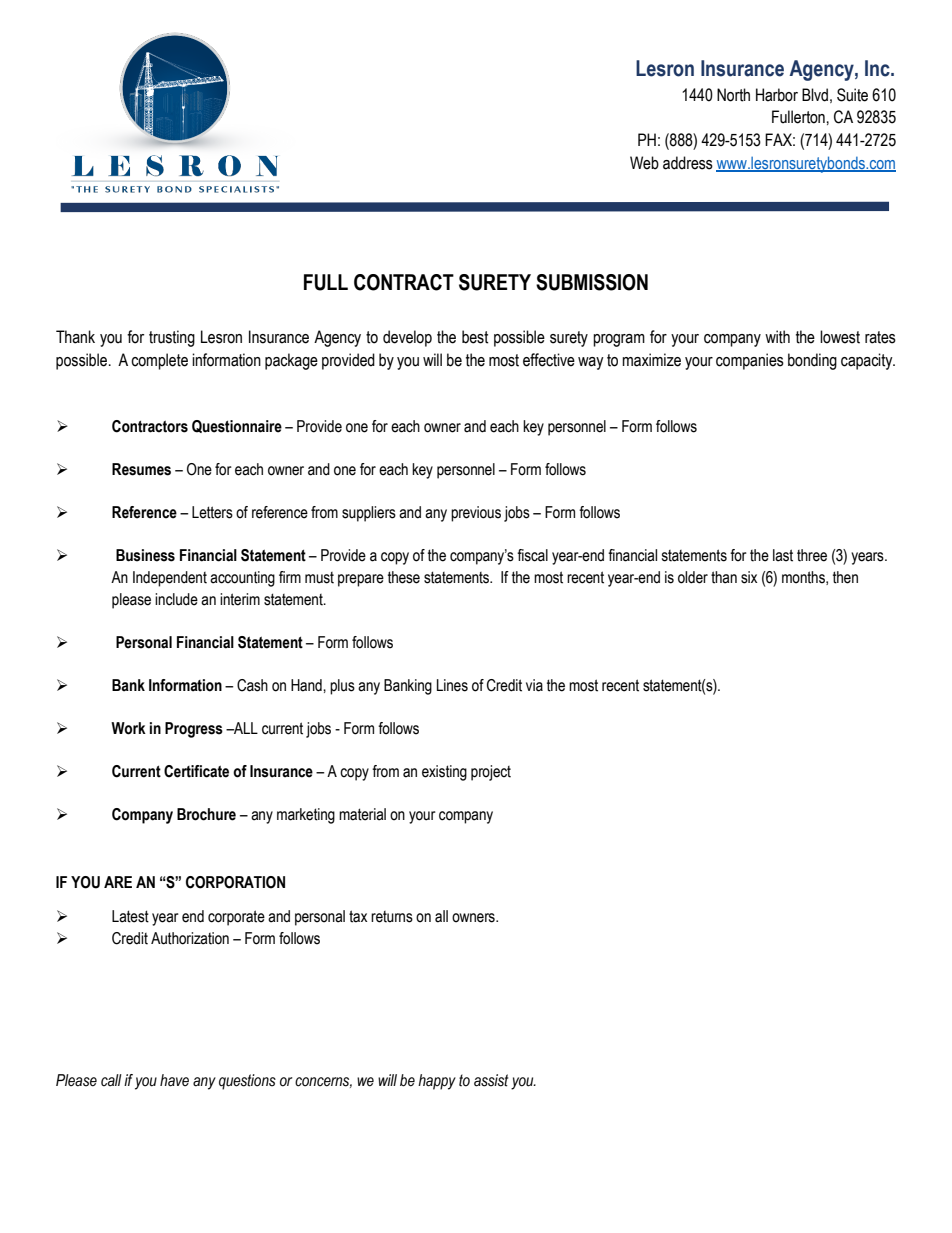 The height and width of the document is (1233, 952). Describe the element at coordinates (172, 338) in the document. I see `trusting` at that location.
